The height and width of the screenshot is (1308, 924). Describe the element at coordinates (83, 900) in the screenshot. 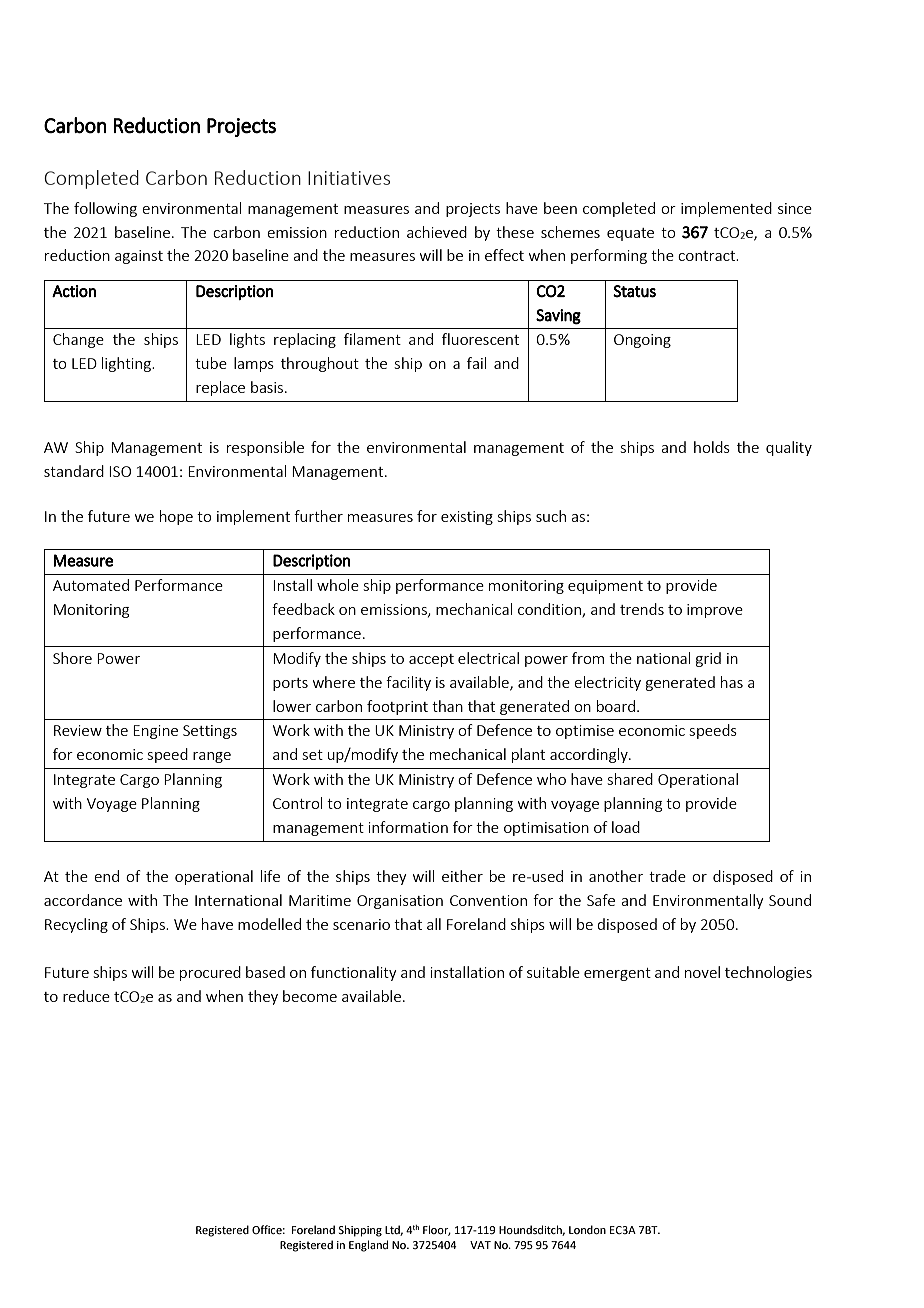

I see `accordance` at that location.
